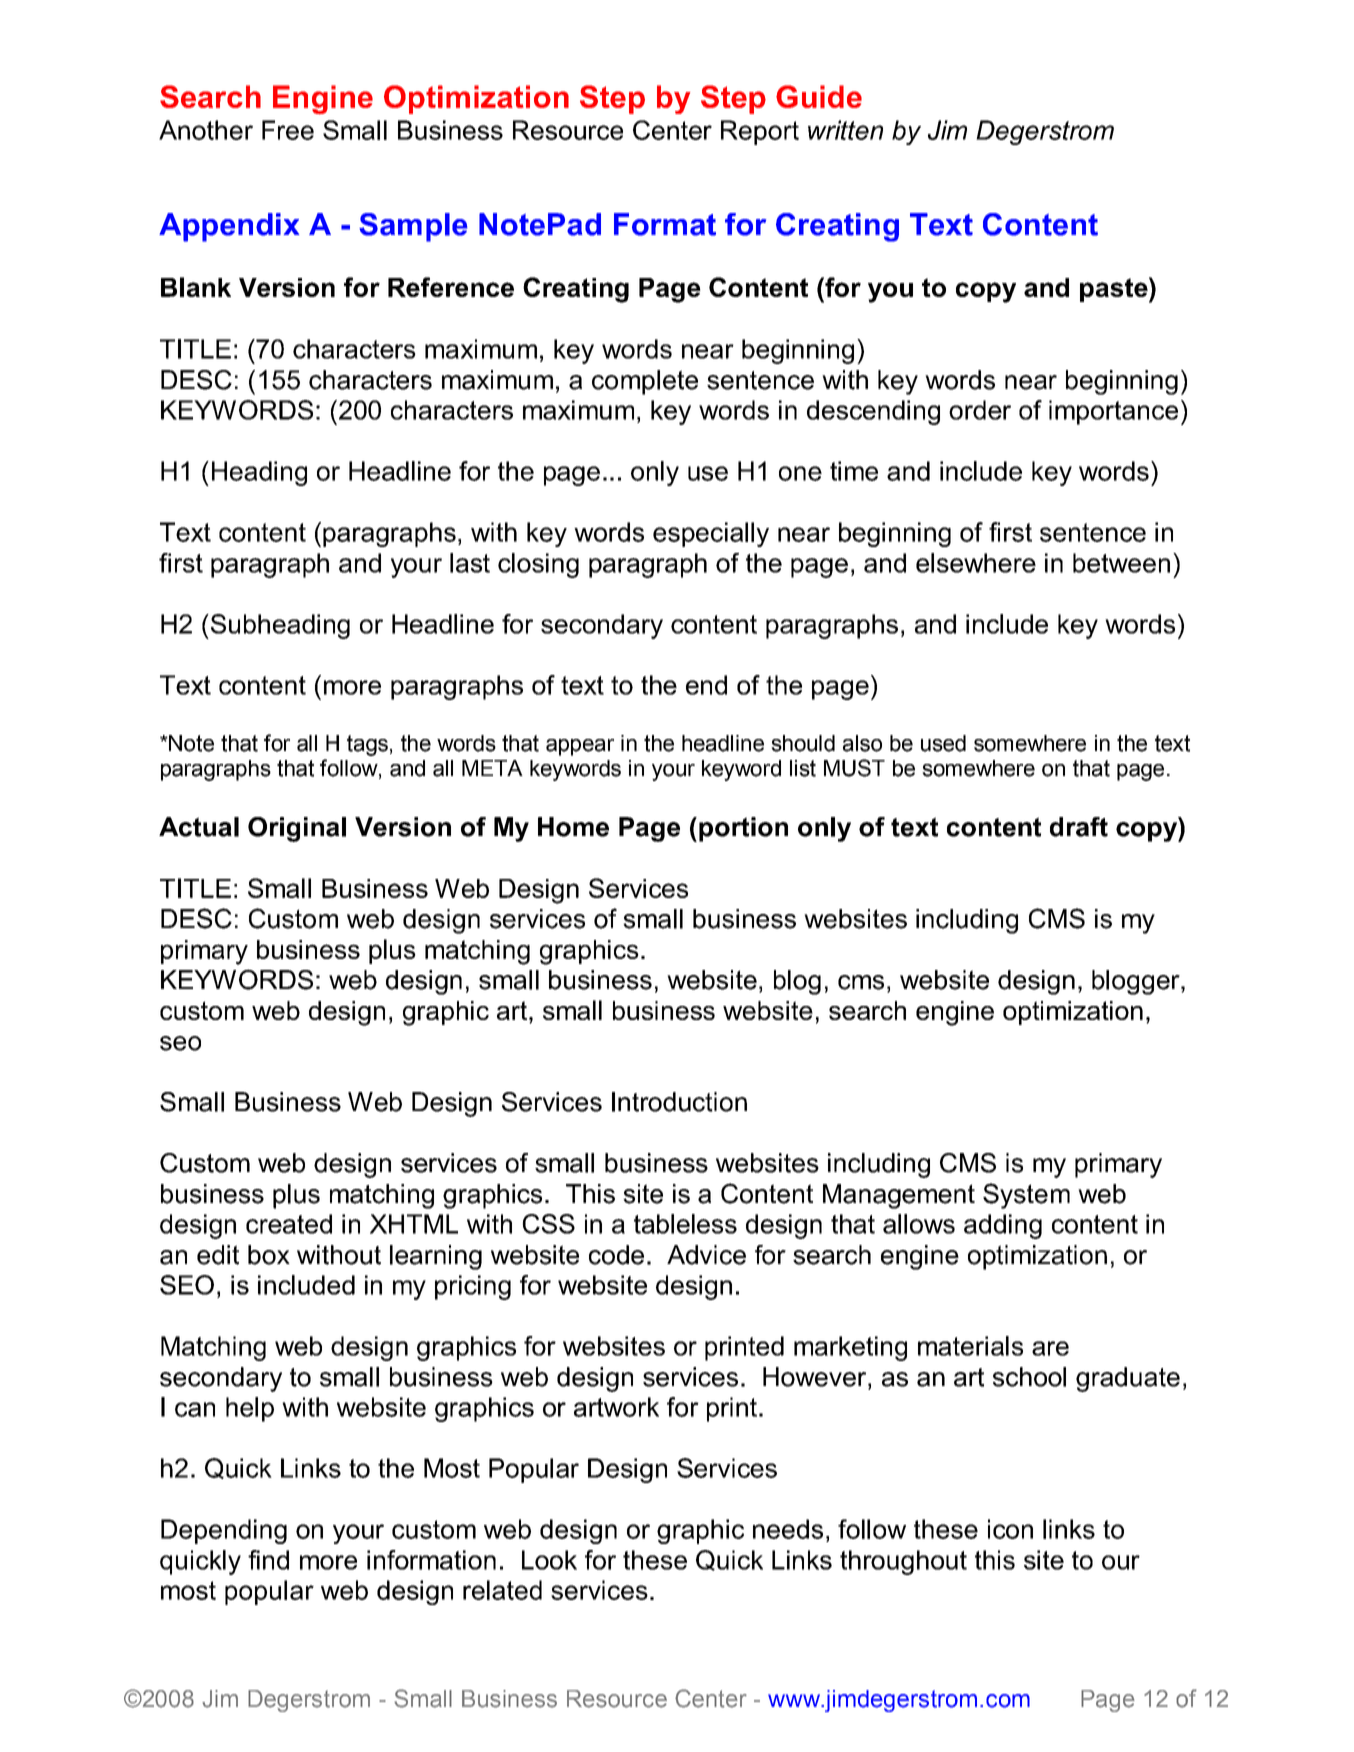  Describe the element at coordinates (268, 1560) in the screenshot. I see `find` at that location.
